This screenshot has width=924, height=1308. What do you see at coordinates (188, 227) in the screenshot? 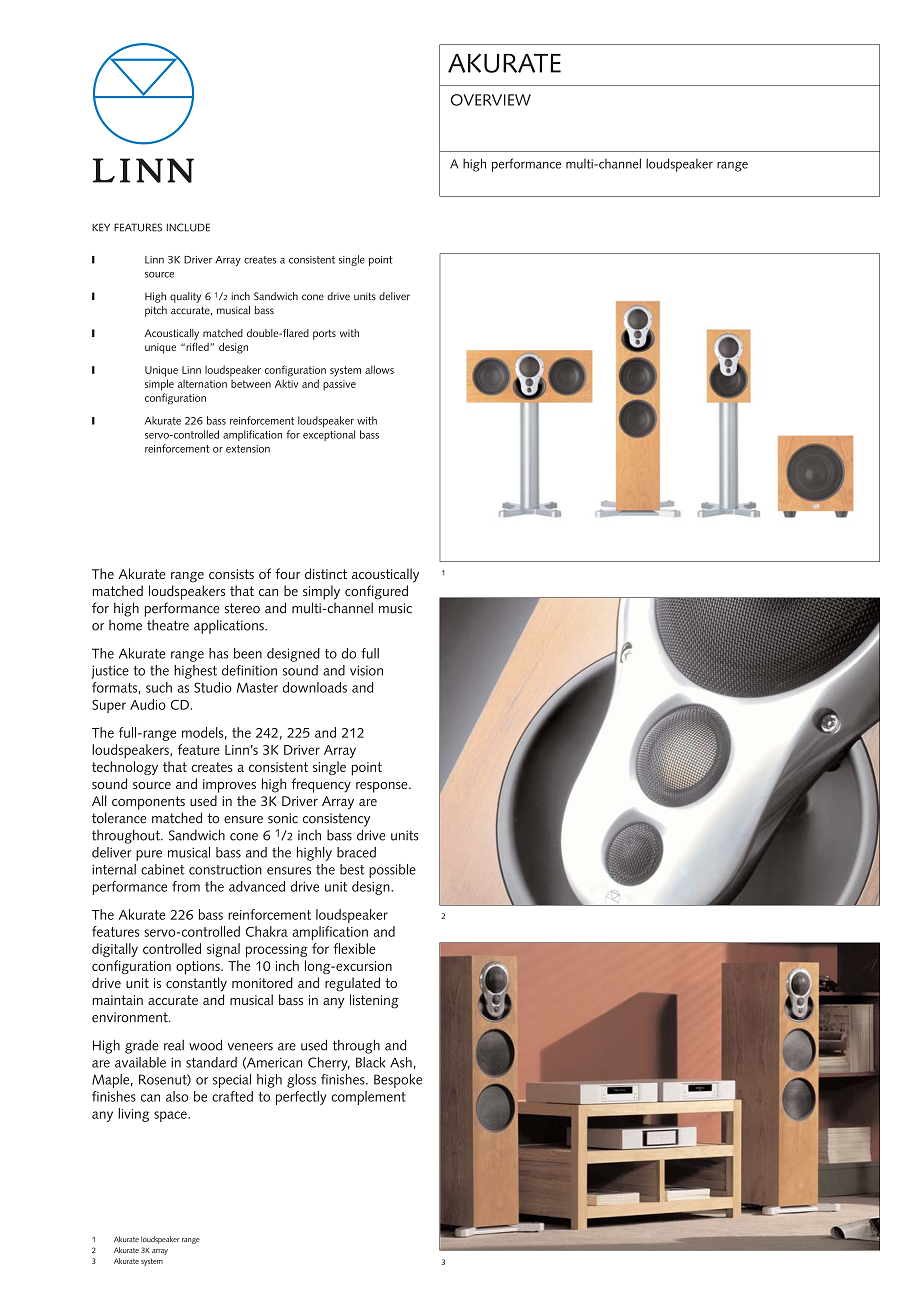
I see `INCLUDE` at bounding box center [188, 227].
